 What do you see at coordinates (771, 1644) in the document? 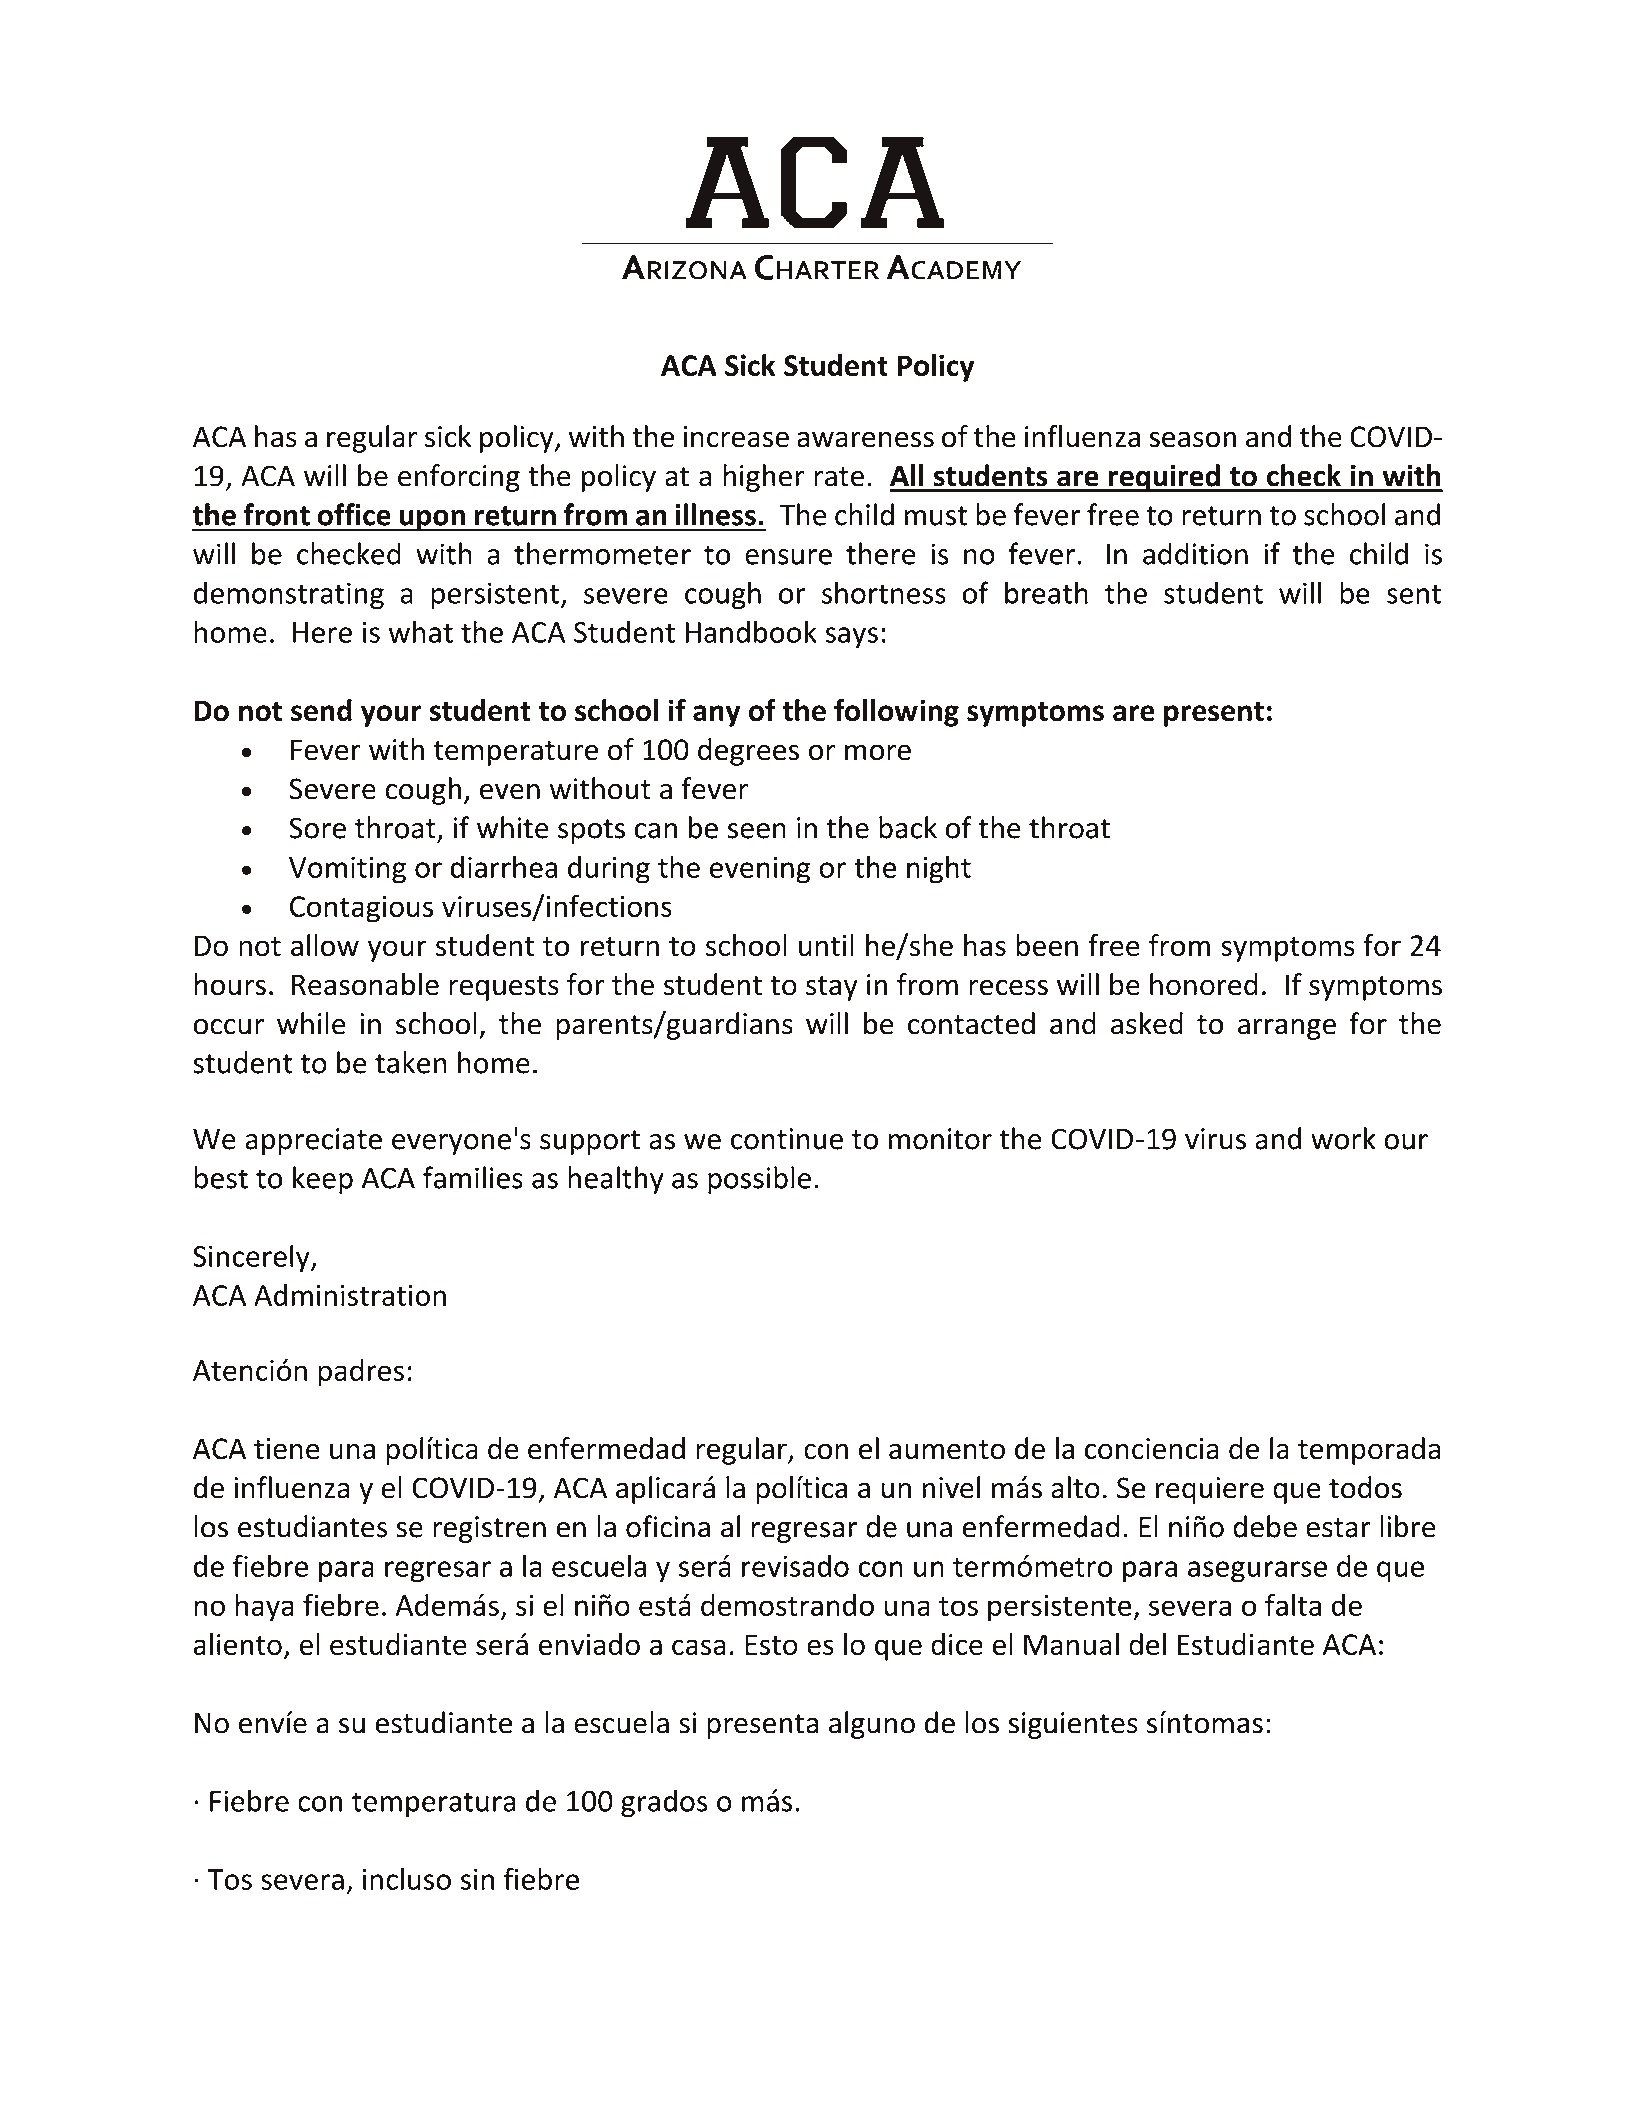
I see `Esto` at bounding box center [771, 1644].
